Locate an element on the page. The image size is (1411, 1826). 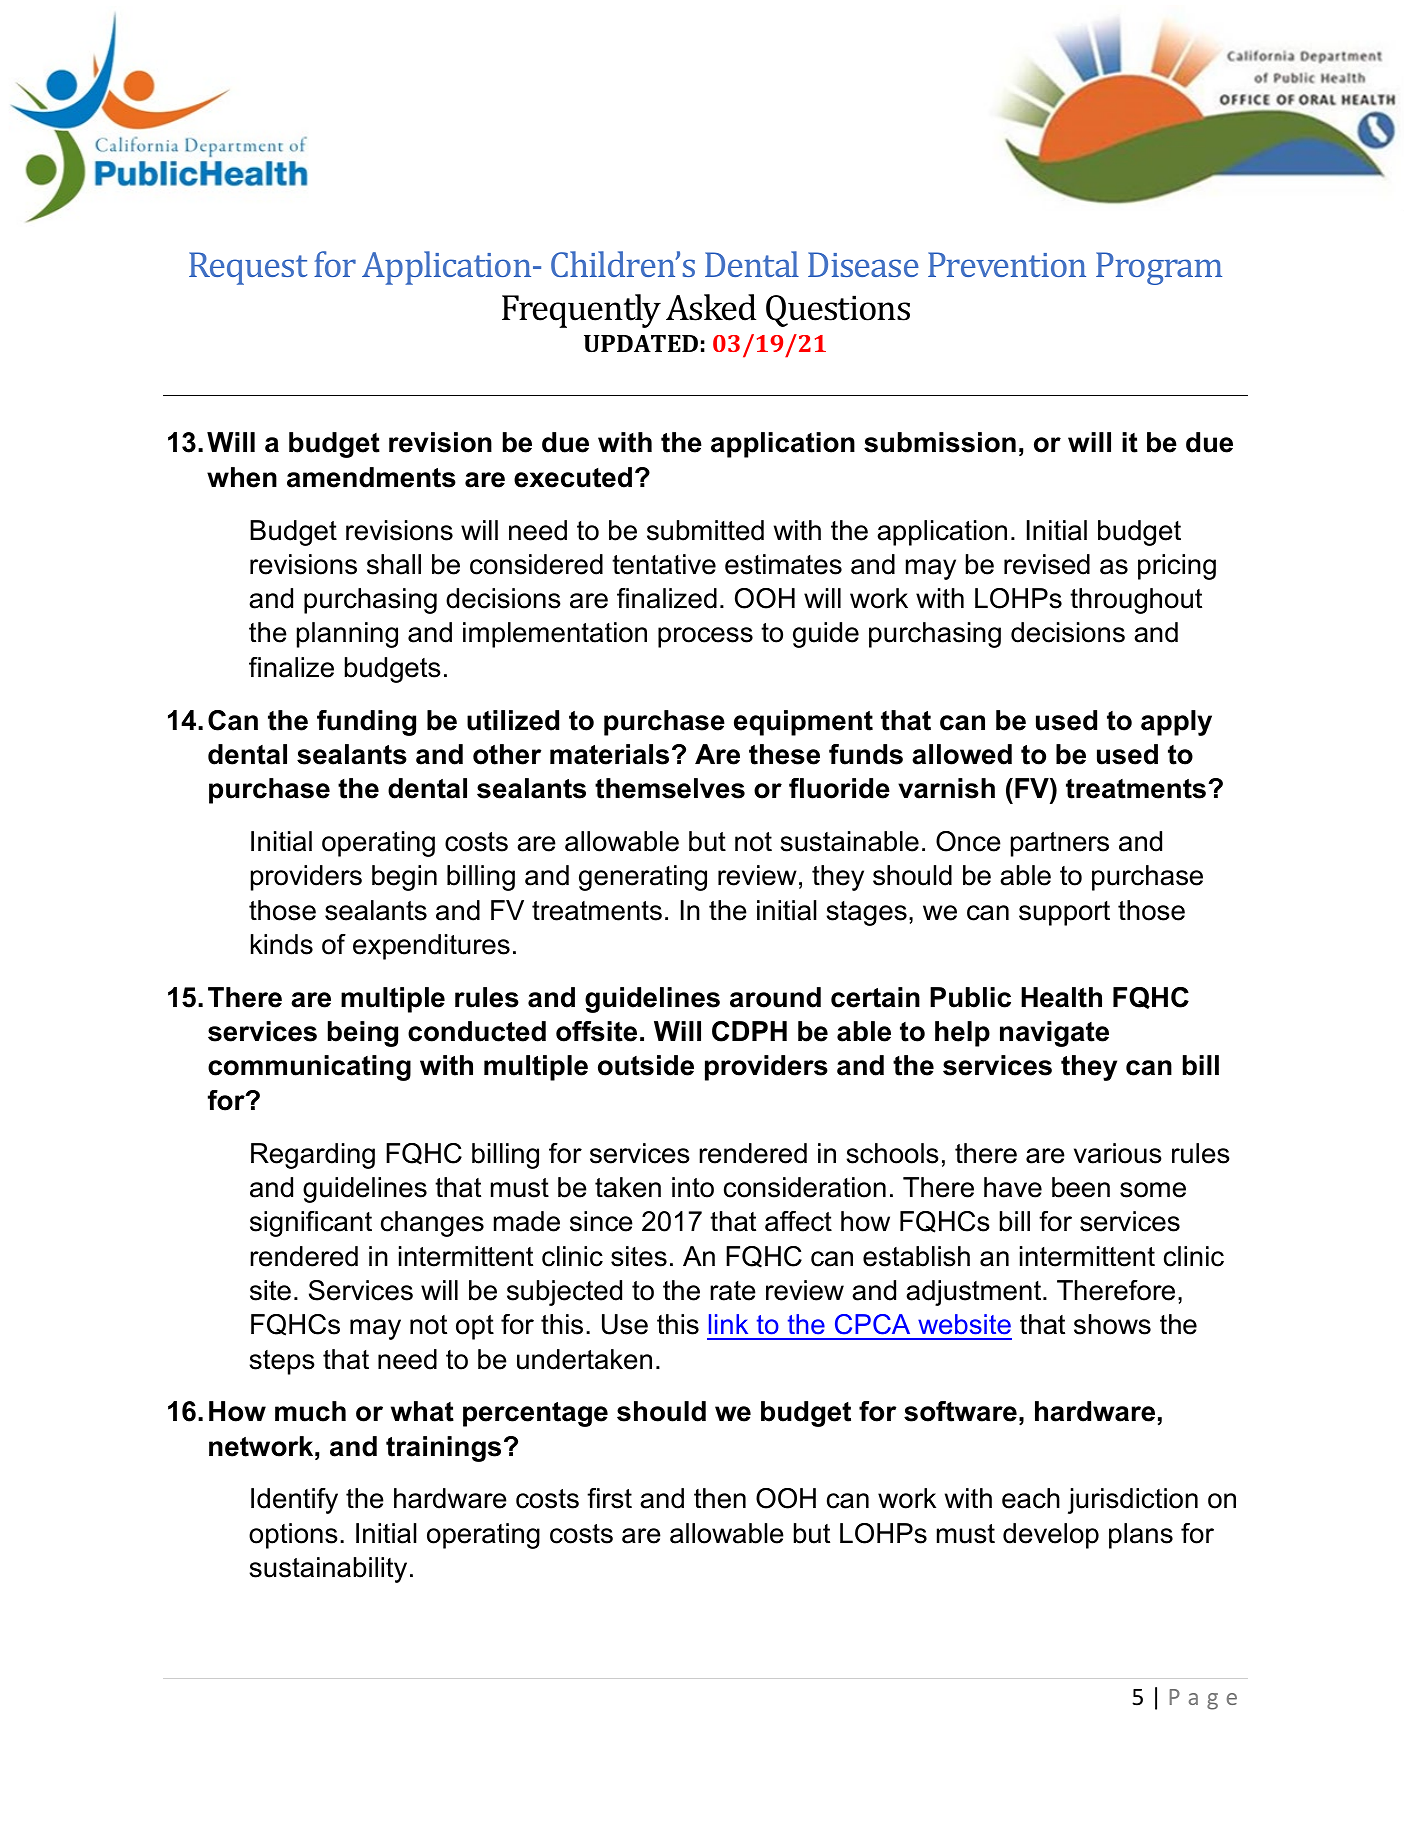
navigate is located at coordinates (1054, 1034).
